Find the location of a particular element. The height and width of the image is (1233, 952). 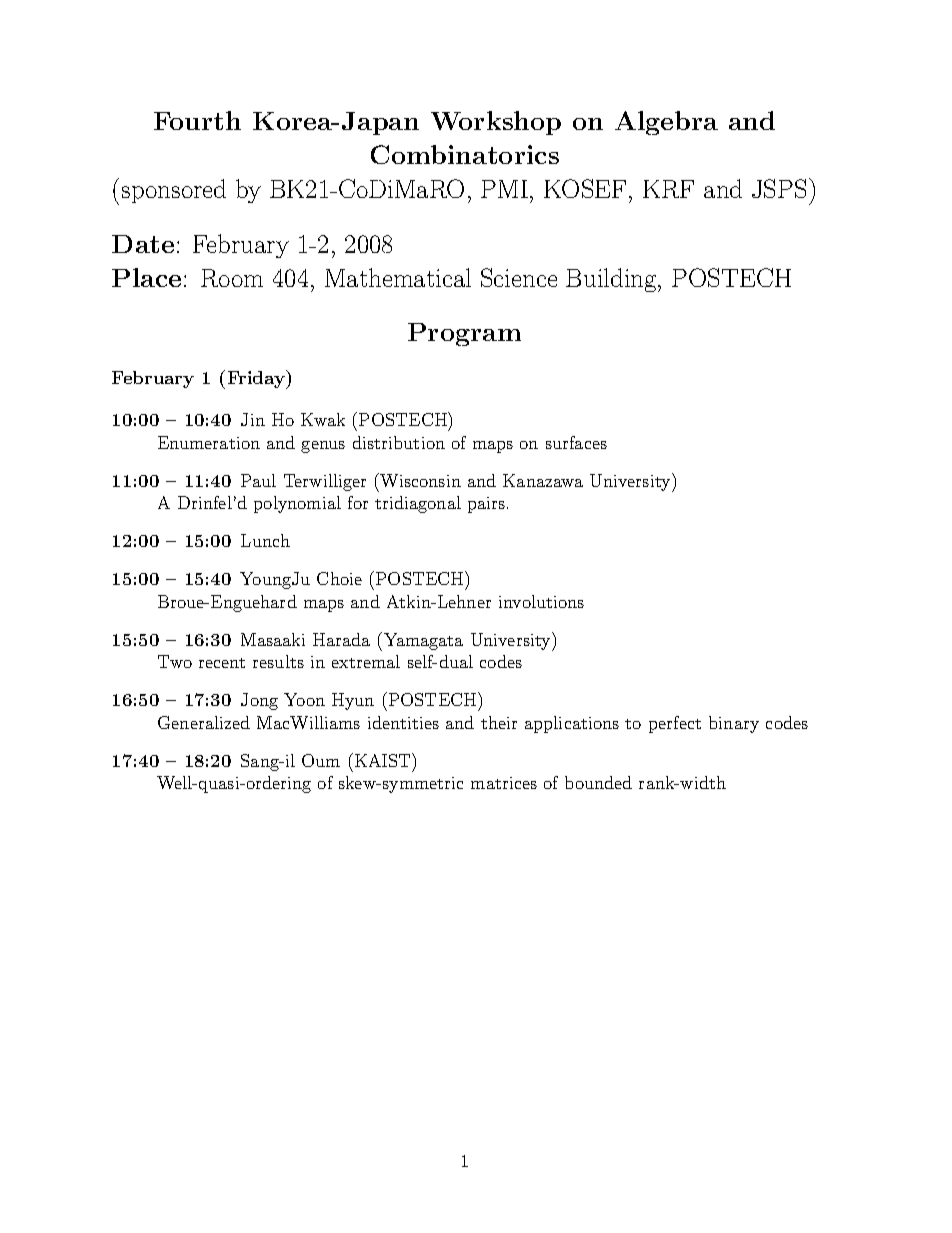

Generalized is located at coordinates (204, 722).
